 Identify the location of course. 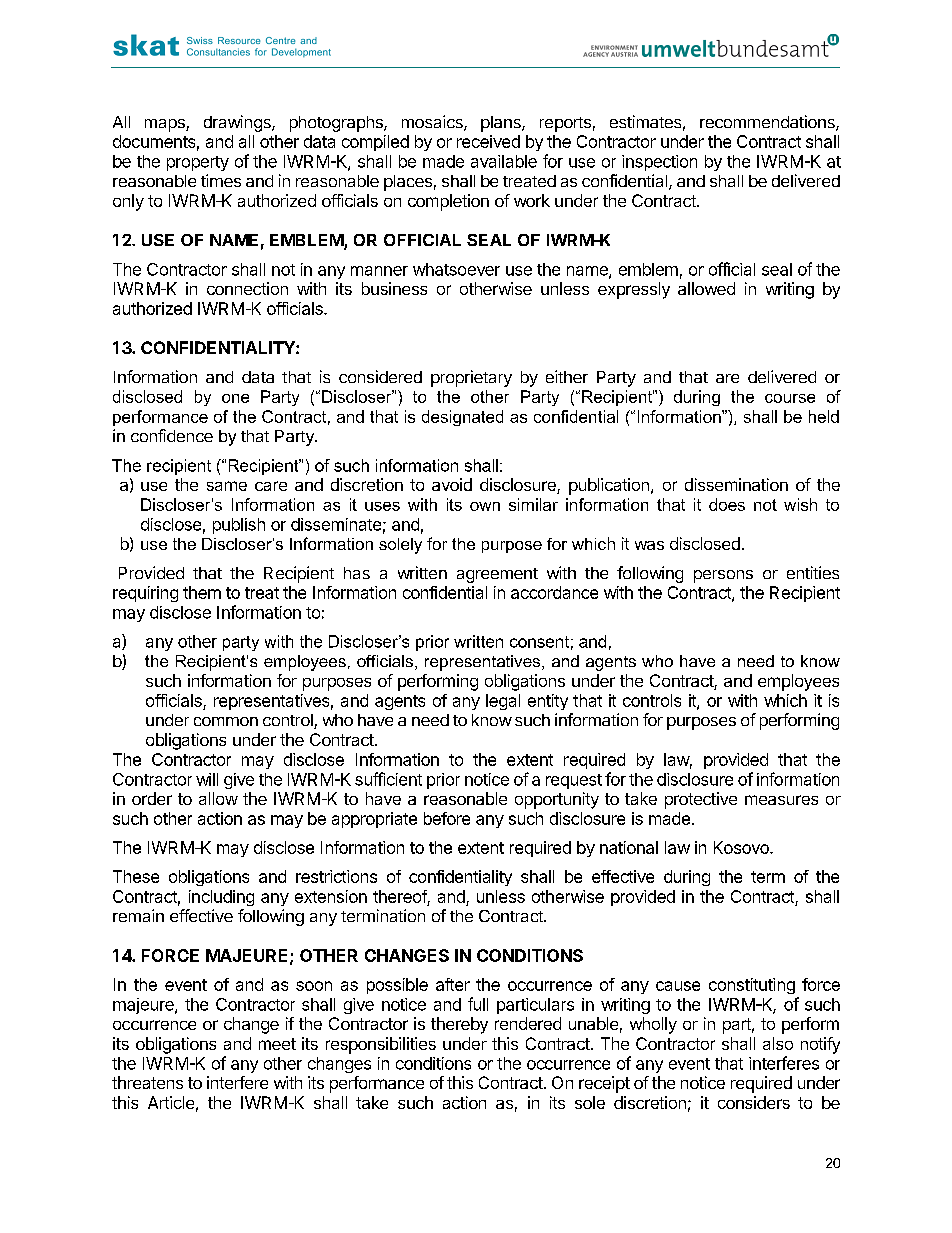
(790, 398).
